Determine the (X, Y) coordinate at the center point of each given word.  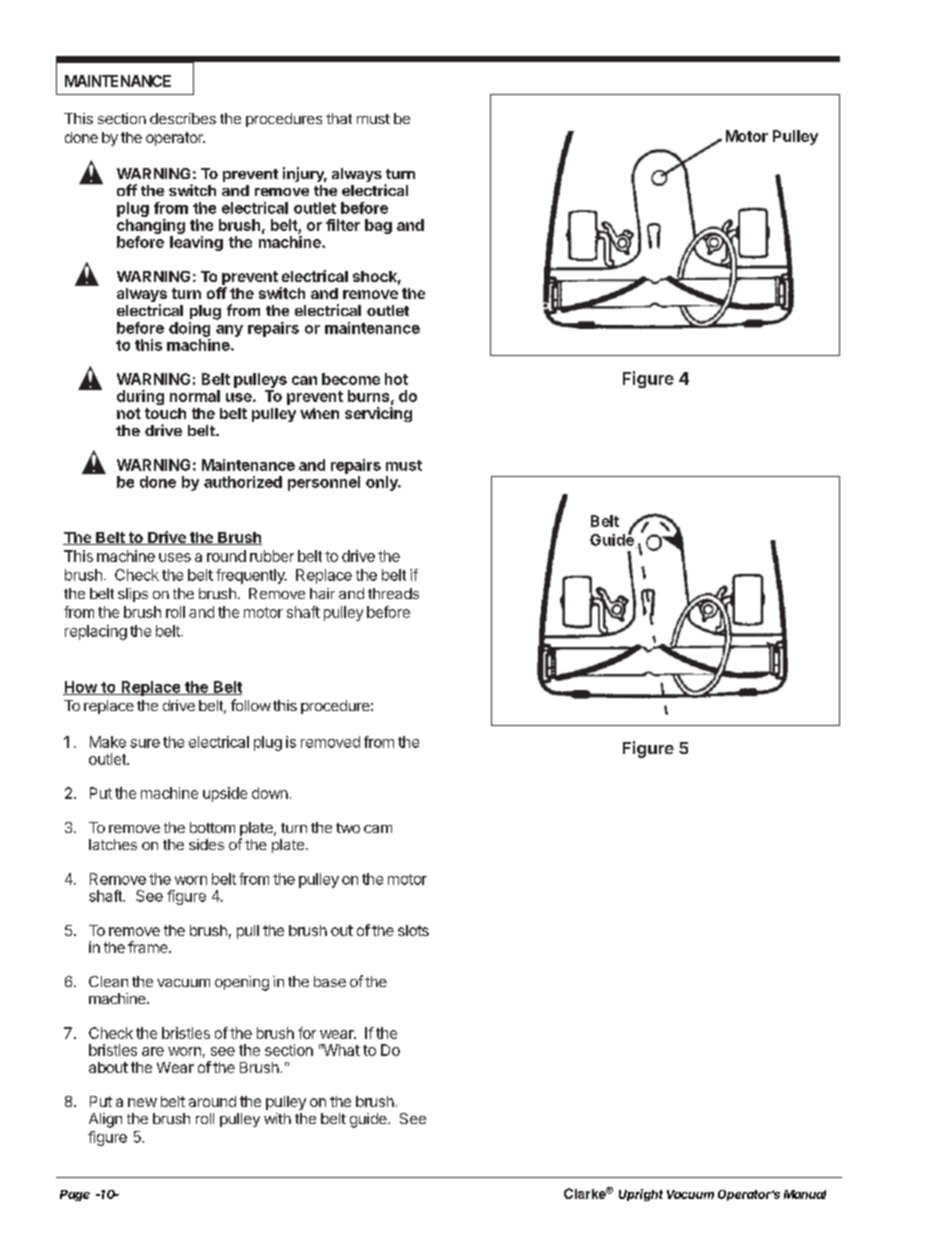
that (339, 118)
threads (393, 593)
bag (378, 226)
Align (105, 1120)
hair (322, 593)
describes (183, 118)
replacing (96, 632)
